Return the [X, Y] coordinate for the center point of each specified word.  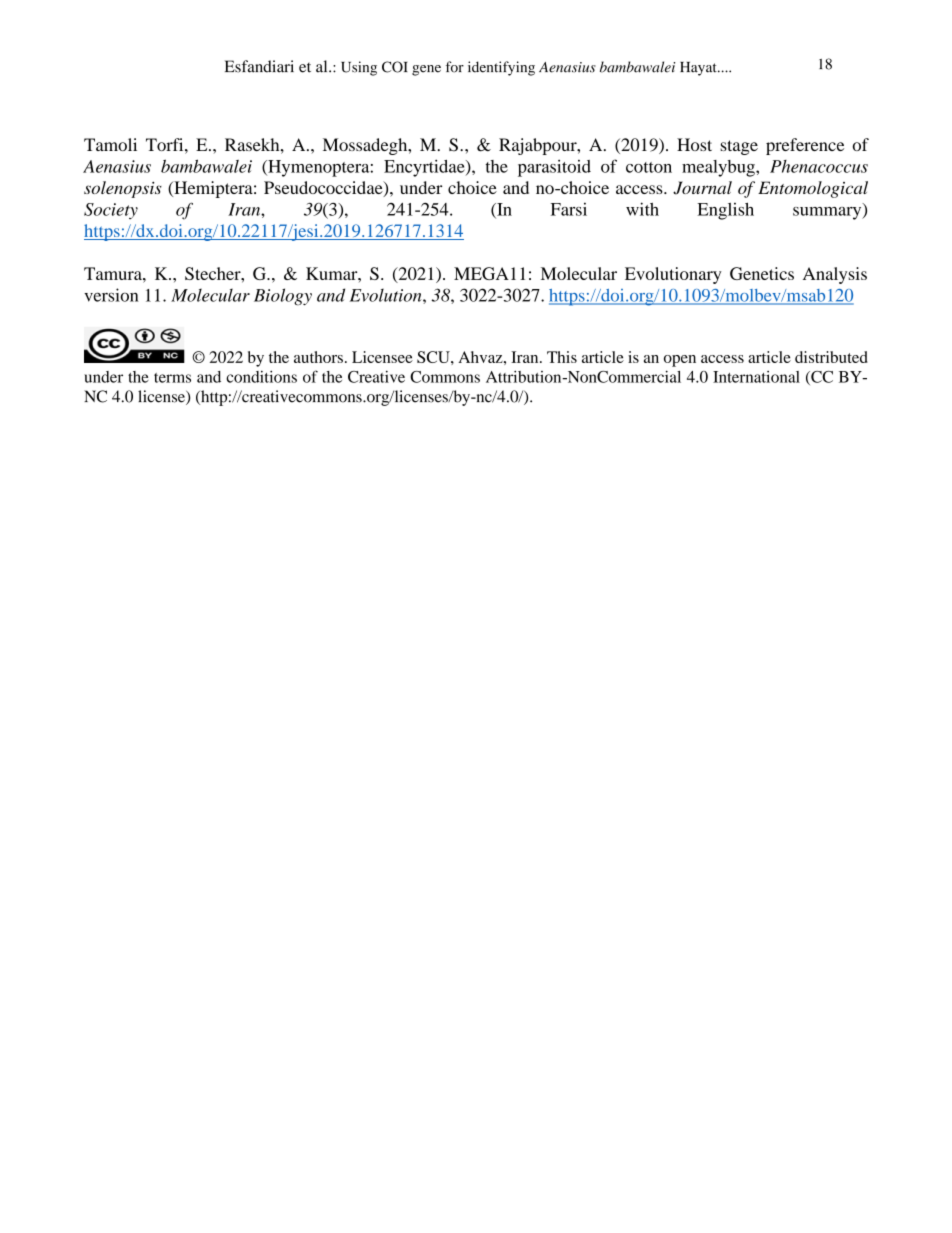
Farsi [569, 209]
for [455, 67]
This [562, 357]
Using [359, 68]
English [725, 211]
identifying [501, 68]
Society [111, 211]
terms [172, 378]
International [756, 377]
